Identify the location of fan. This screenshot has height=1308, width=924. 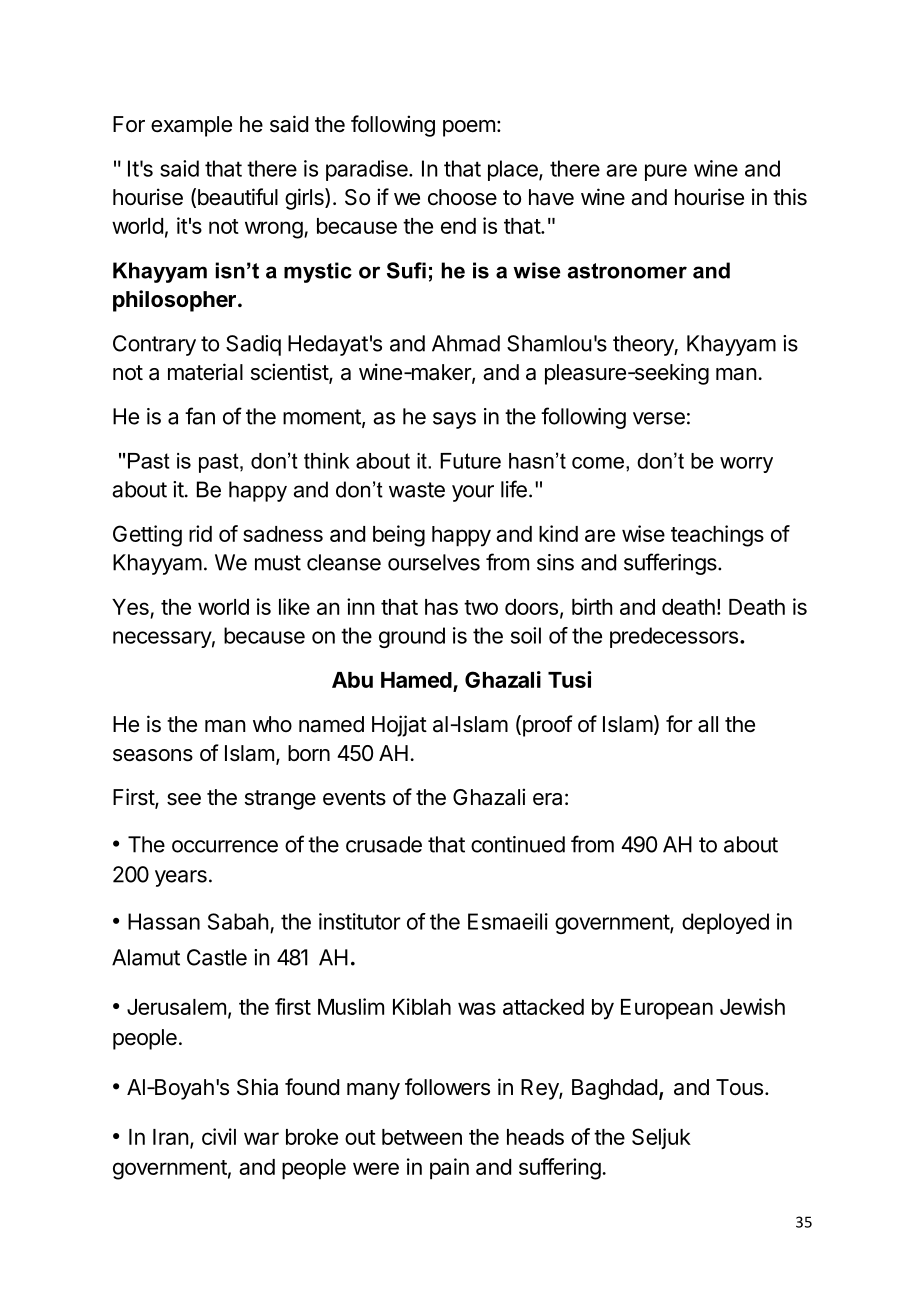
(200, 416).
